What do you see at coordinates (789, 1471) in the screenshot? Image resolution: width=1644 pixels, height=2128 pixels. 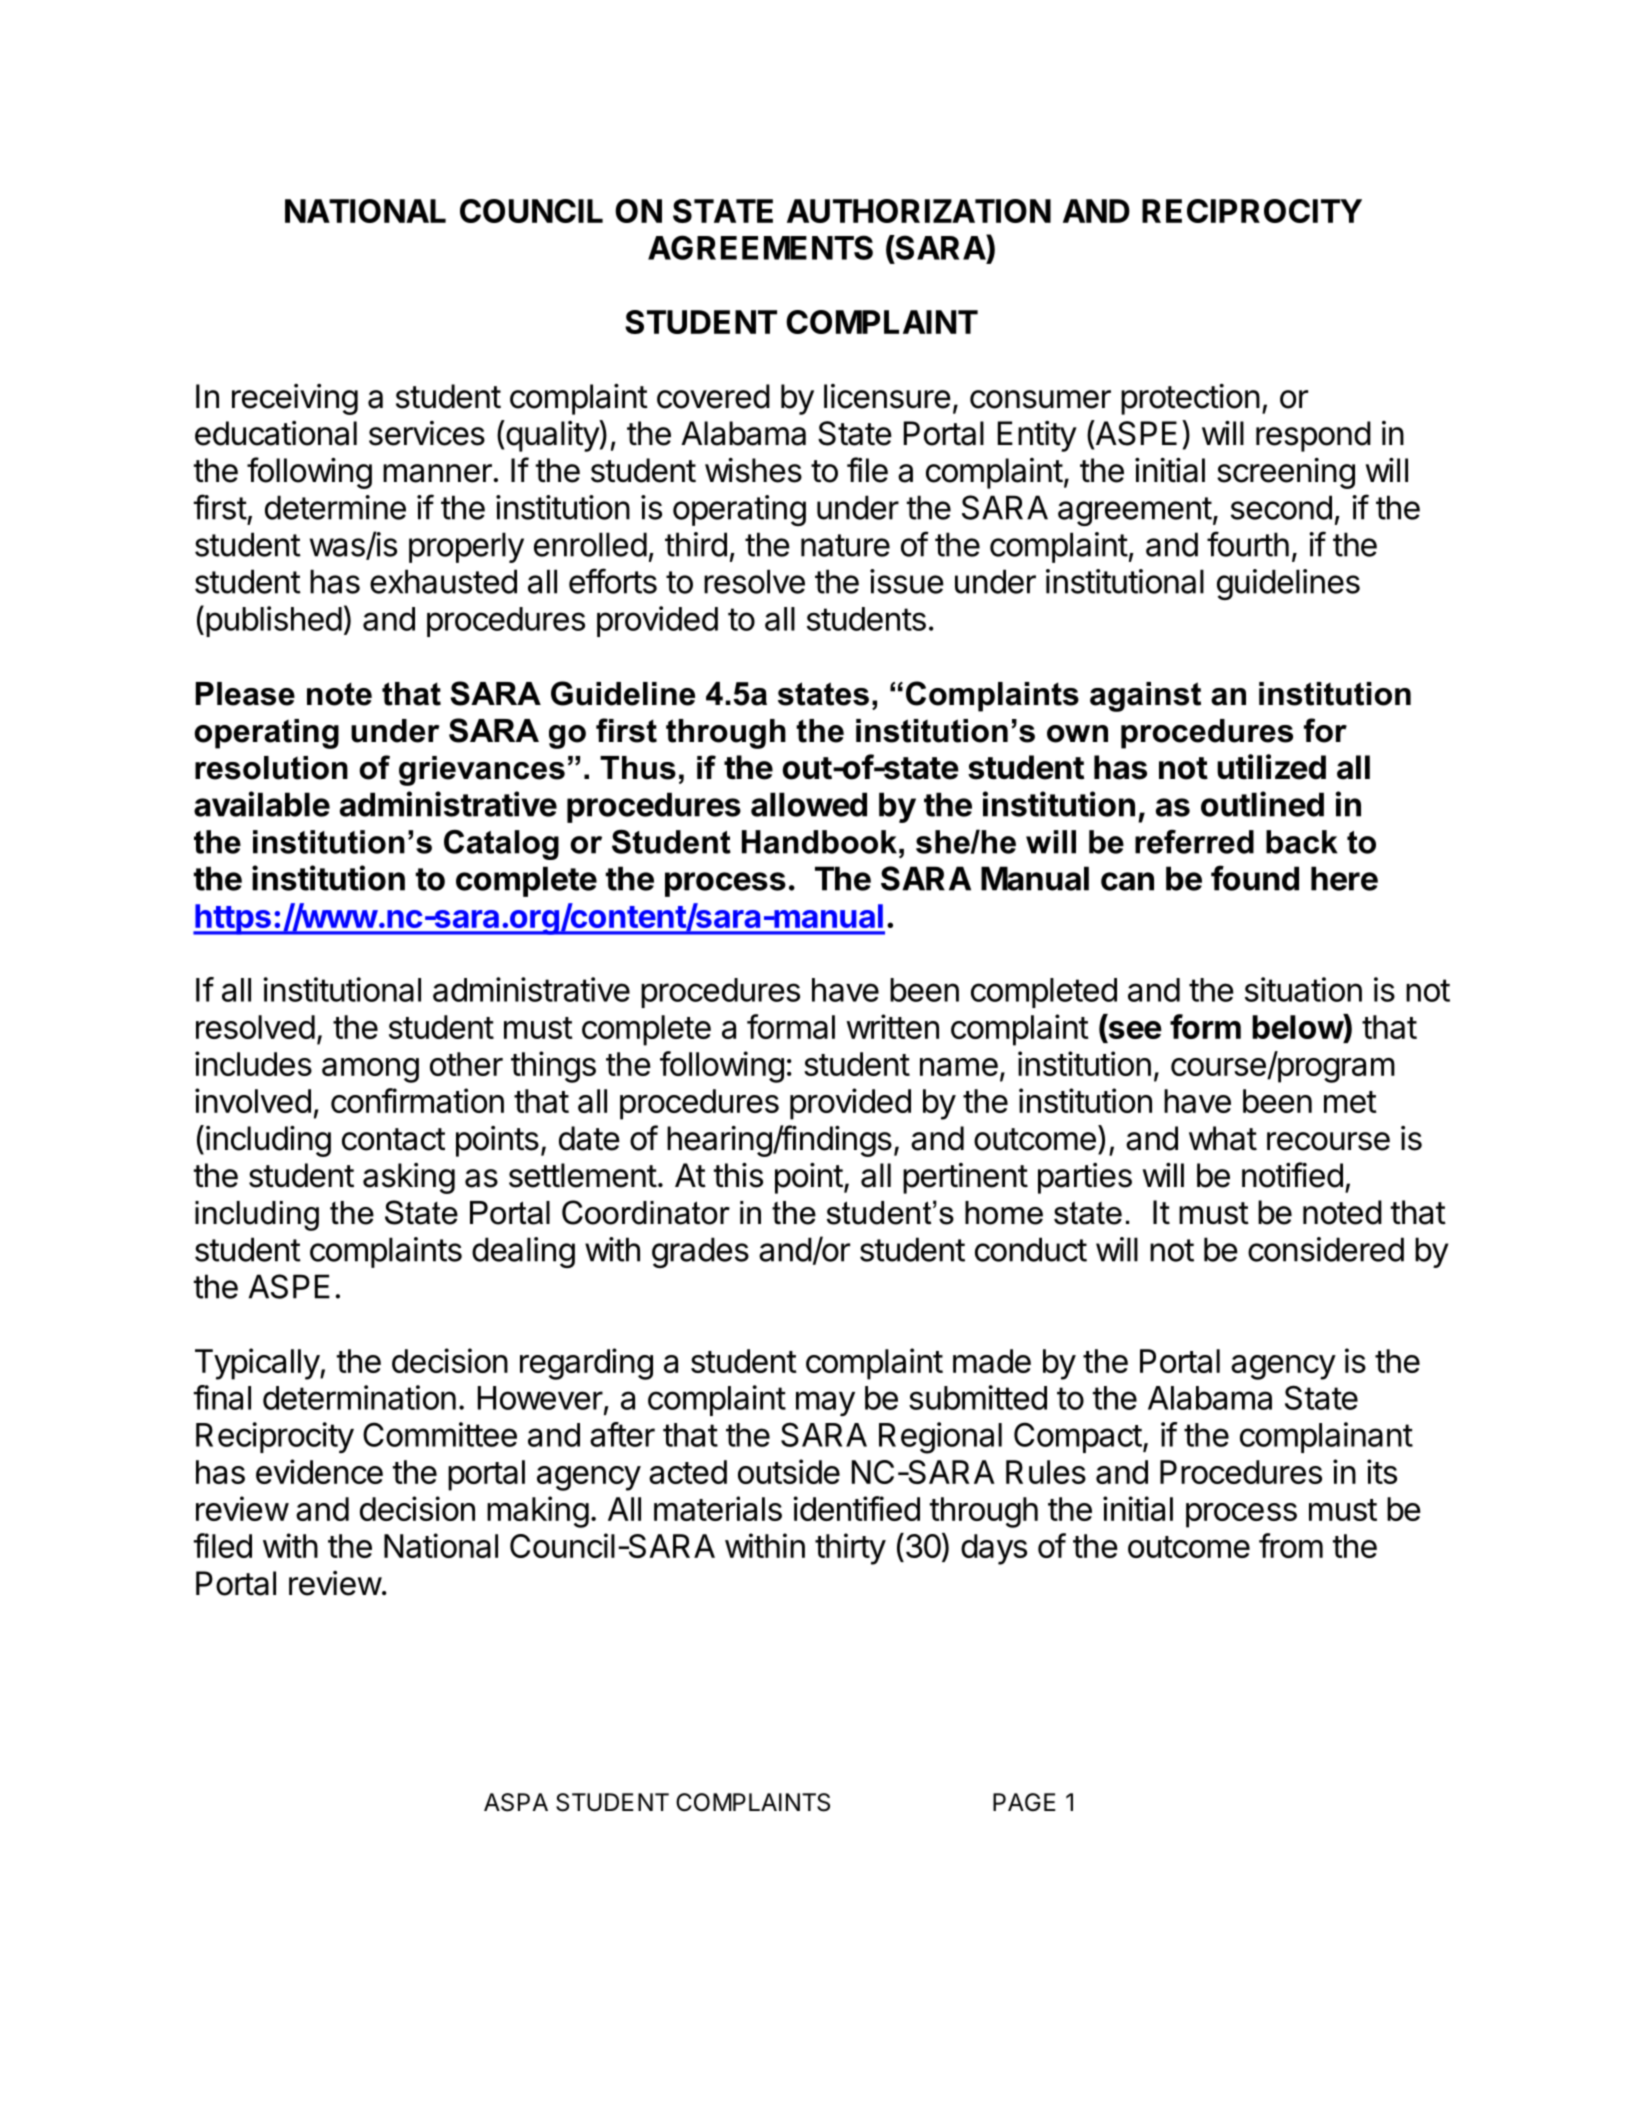 I see `outside` at bounding box center [789, 1471].
